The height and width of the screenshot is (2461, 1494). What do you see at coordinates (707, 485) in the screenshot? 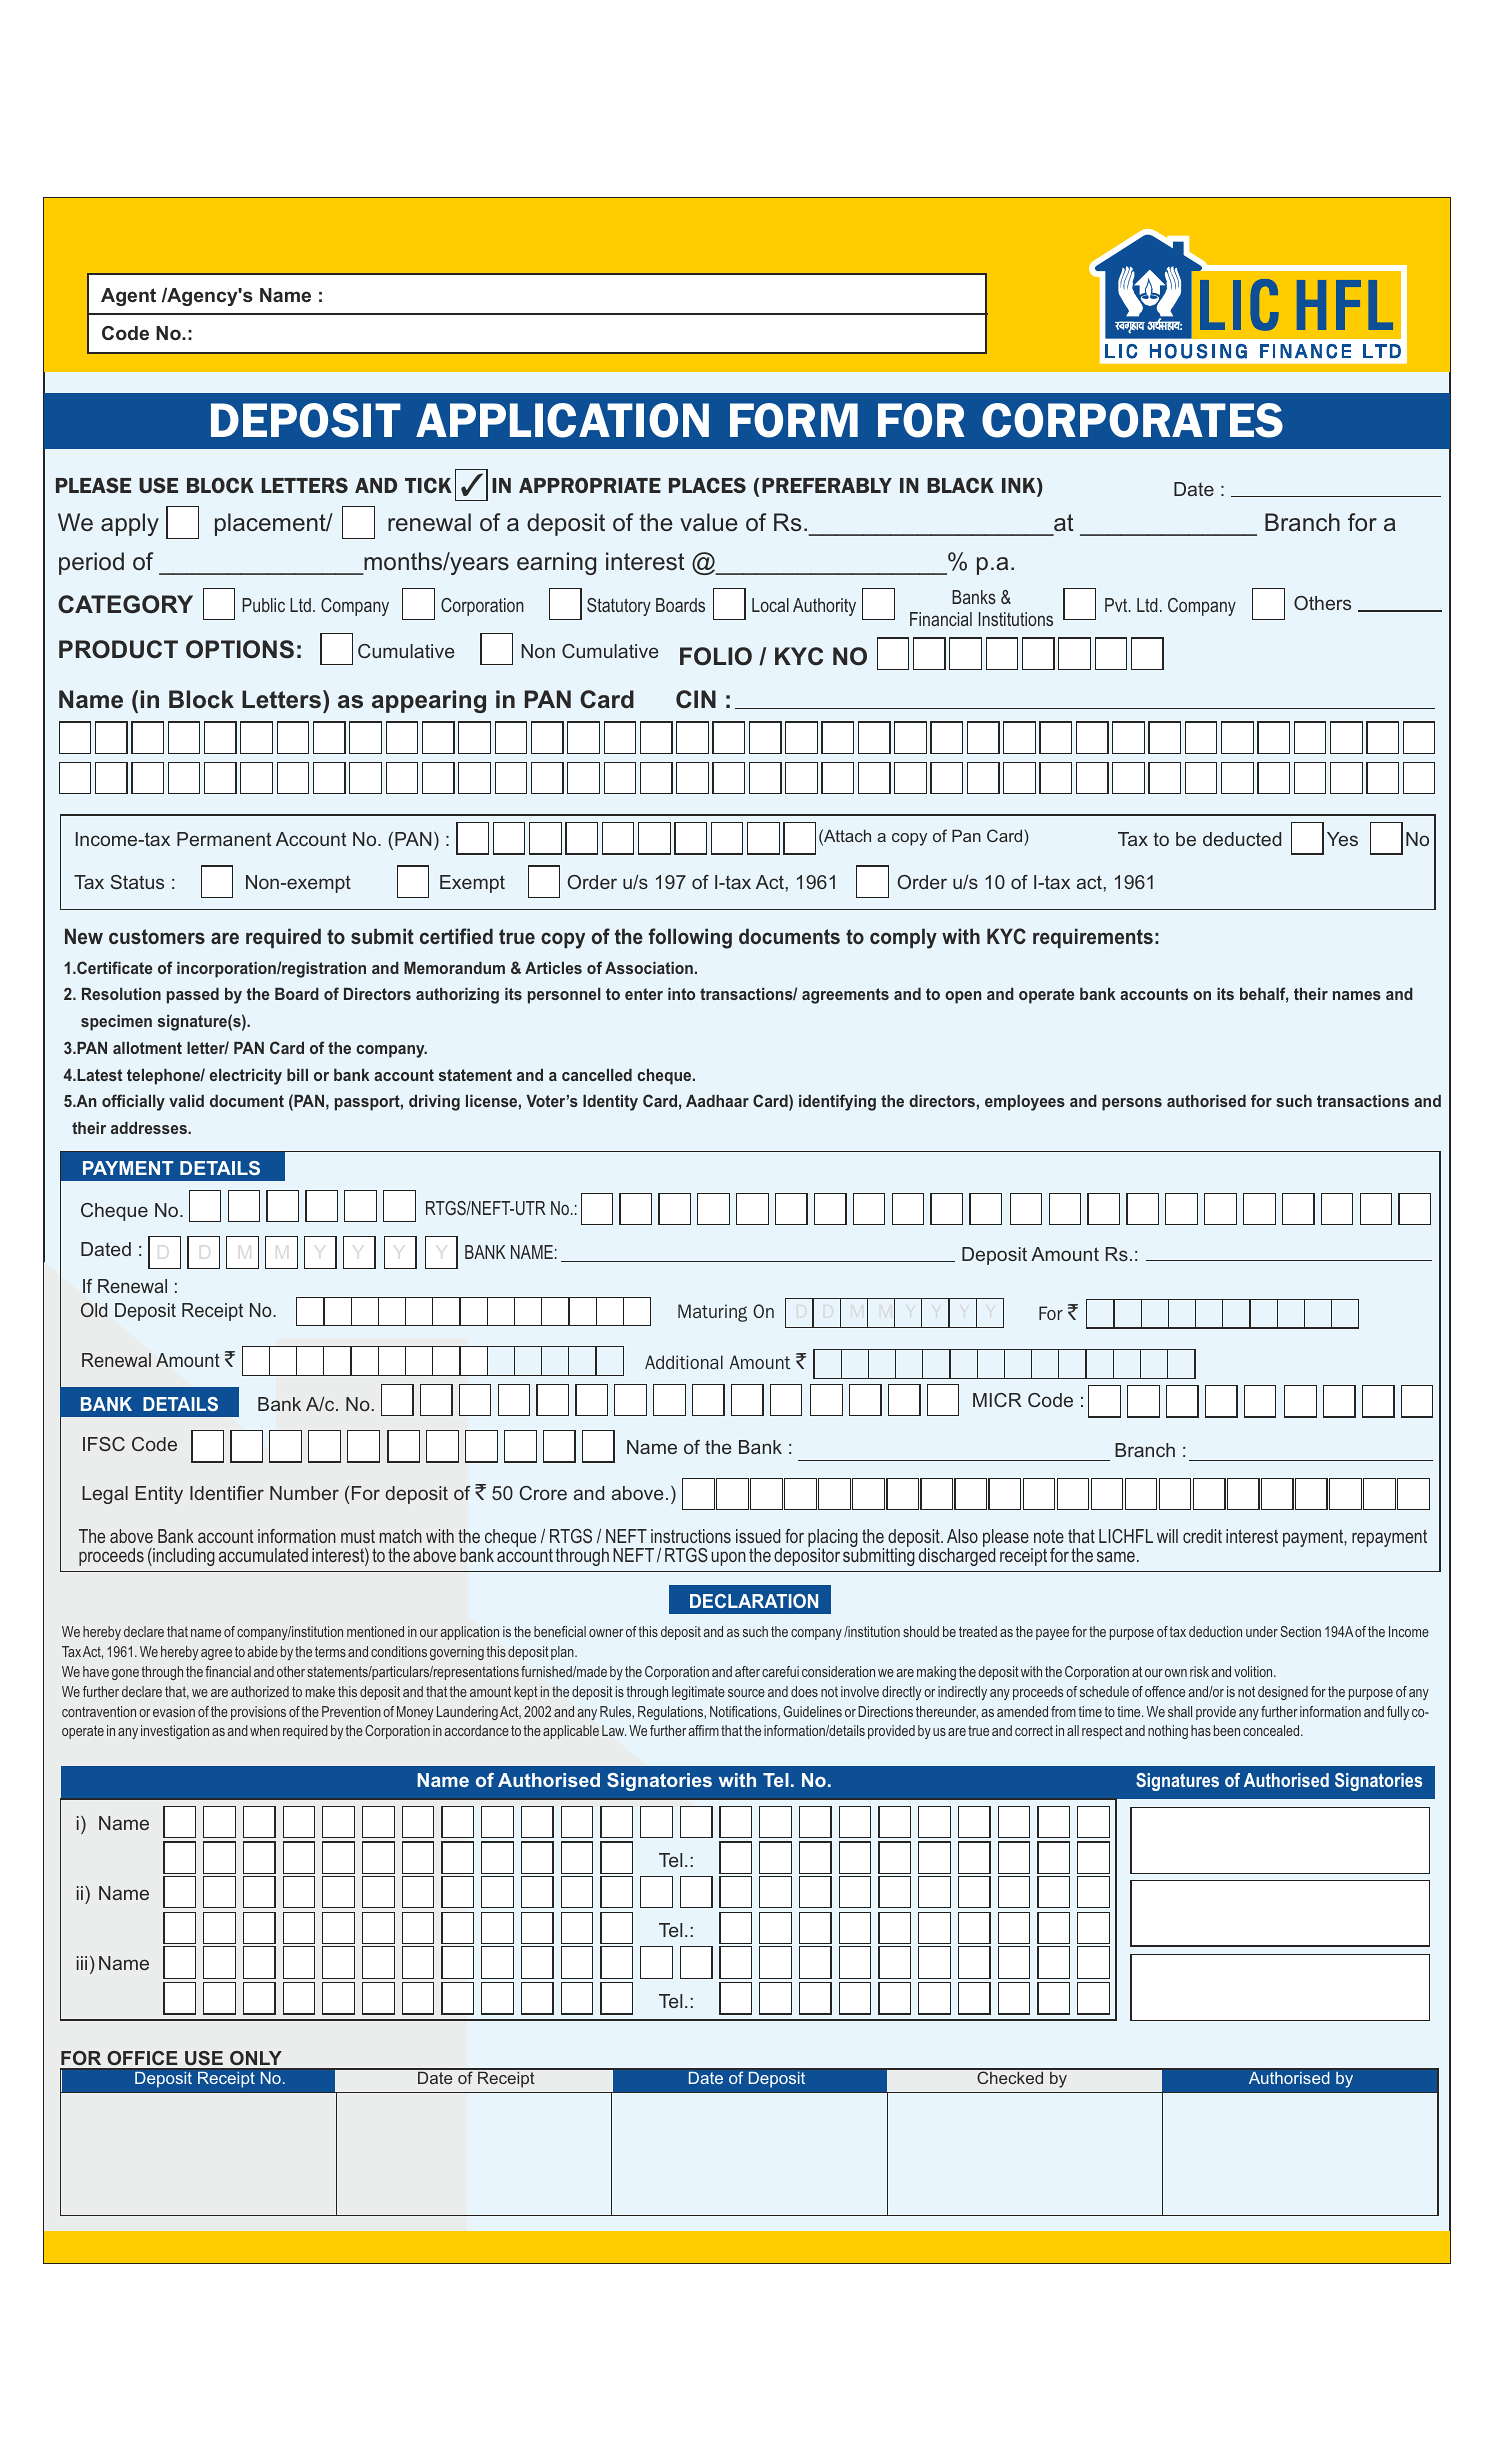
I see `PLACES` at bounding box center [707, 485].
